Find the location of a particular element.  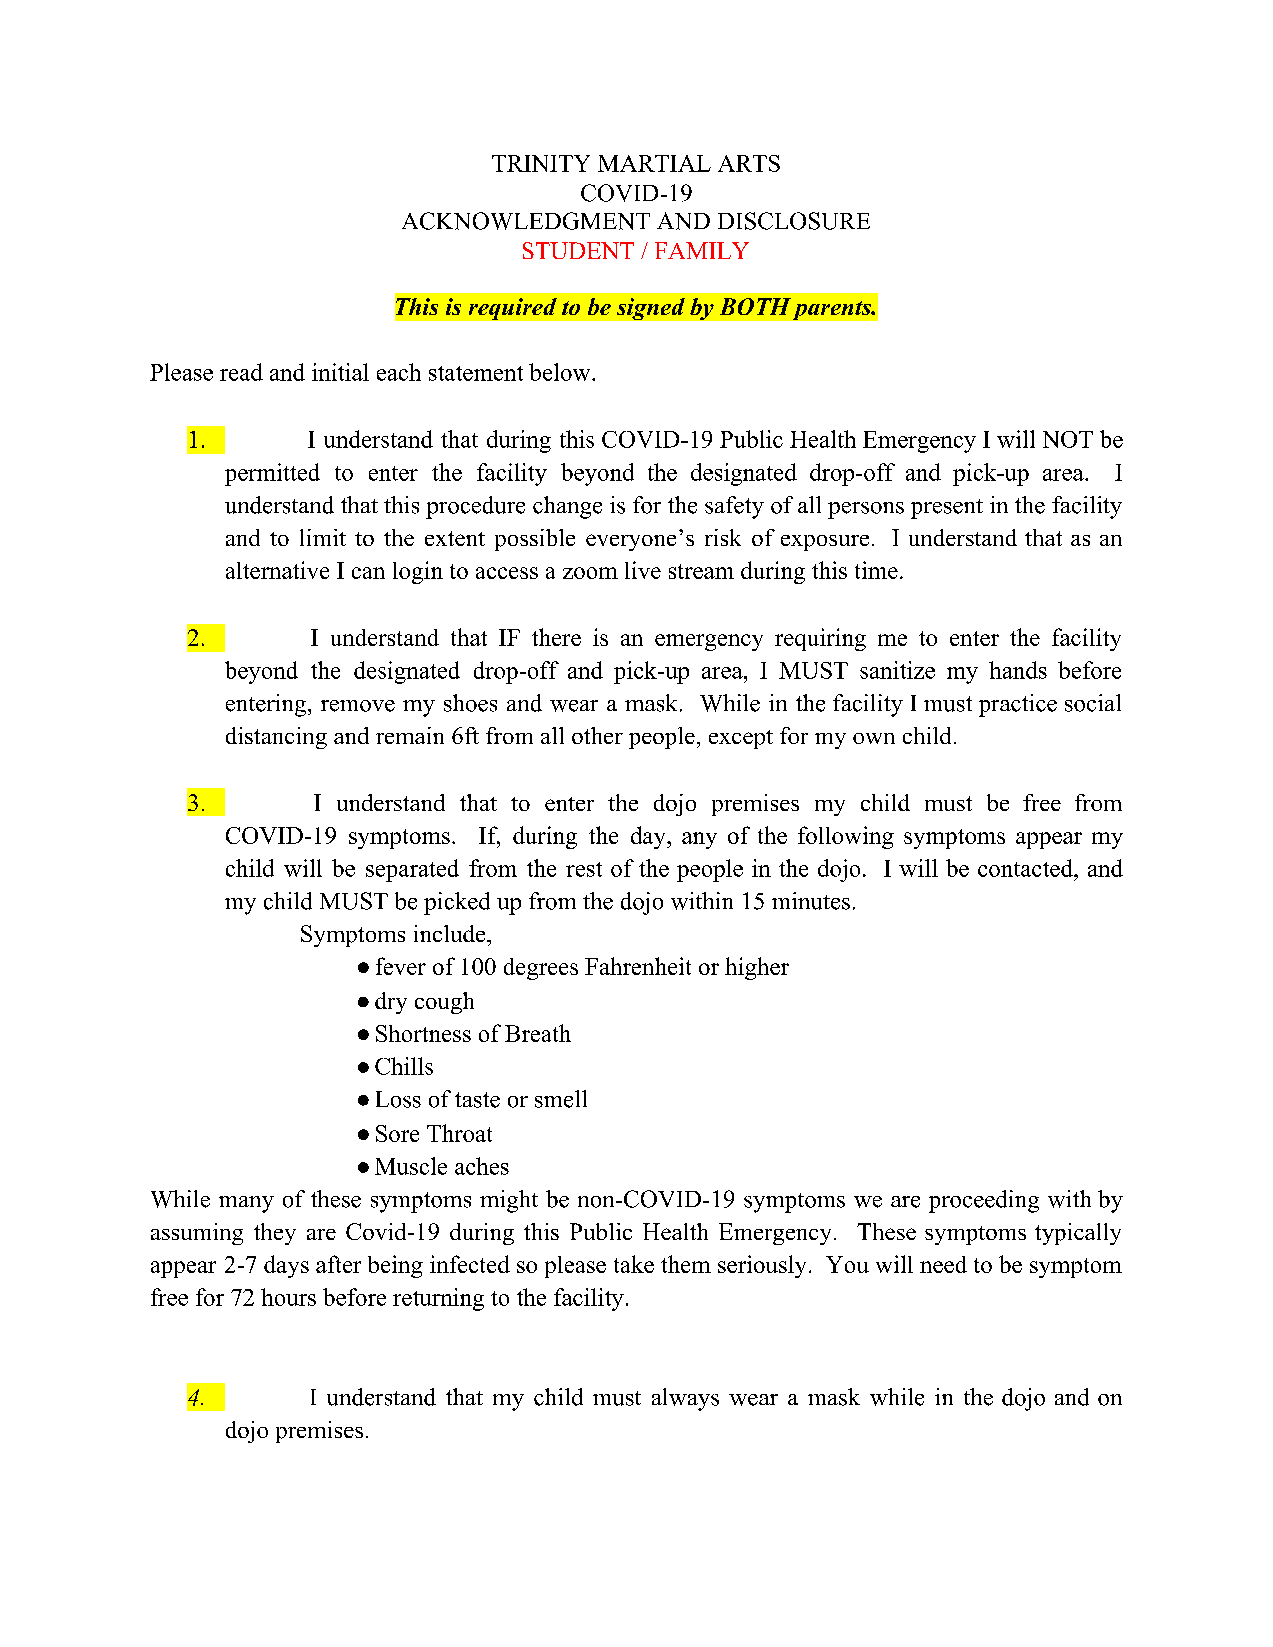

always is located at coordinates (685, 1399).
